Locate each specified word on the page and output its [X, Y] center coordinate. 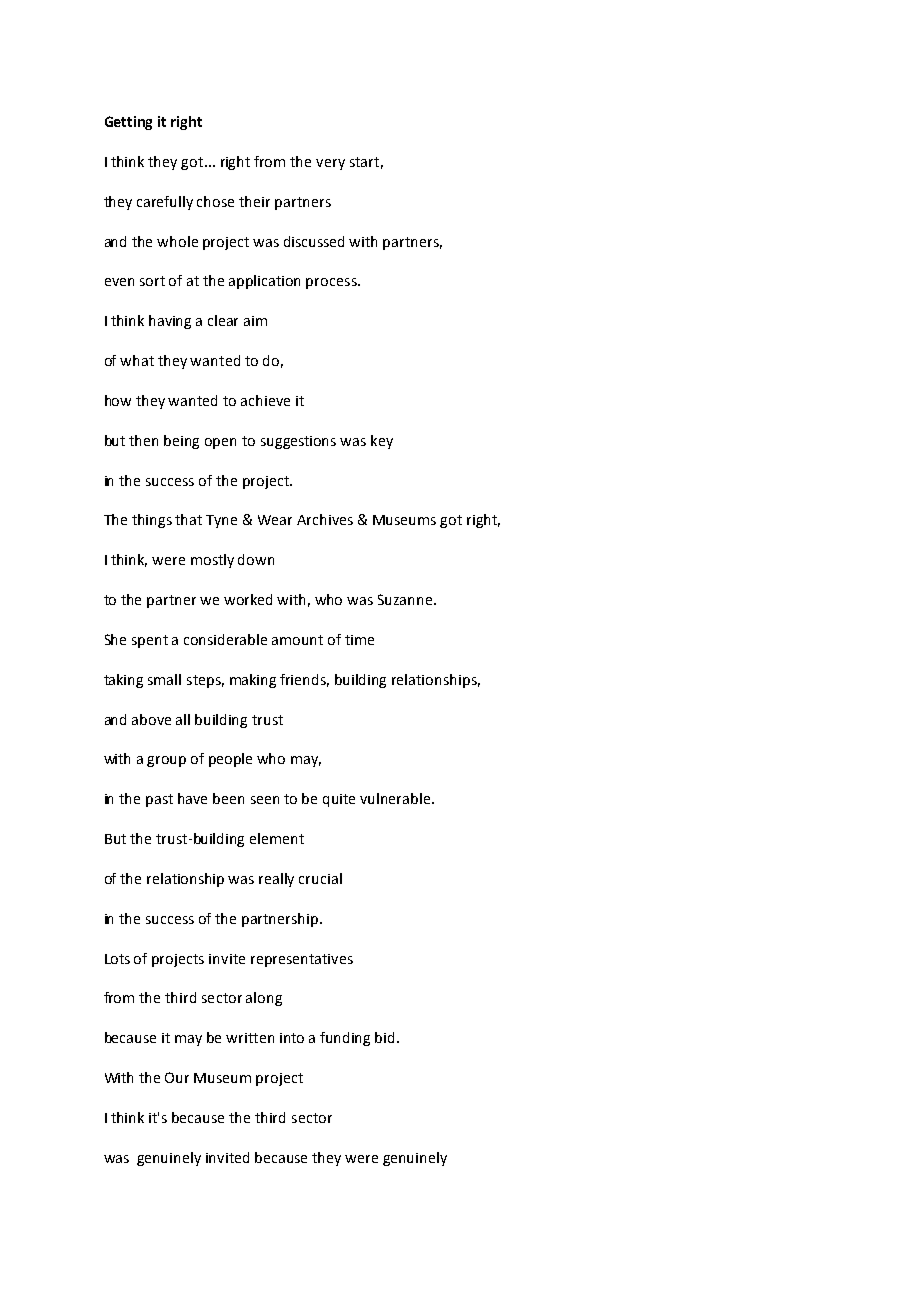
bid [384, 1037]
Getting [128, 123]
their [254, 201]
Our [177, 1077]
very [330, 164]
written [250, 1038]
